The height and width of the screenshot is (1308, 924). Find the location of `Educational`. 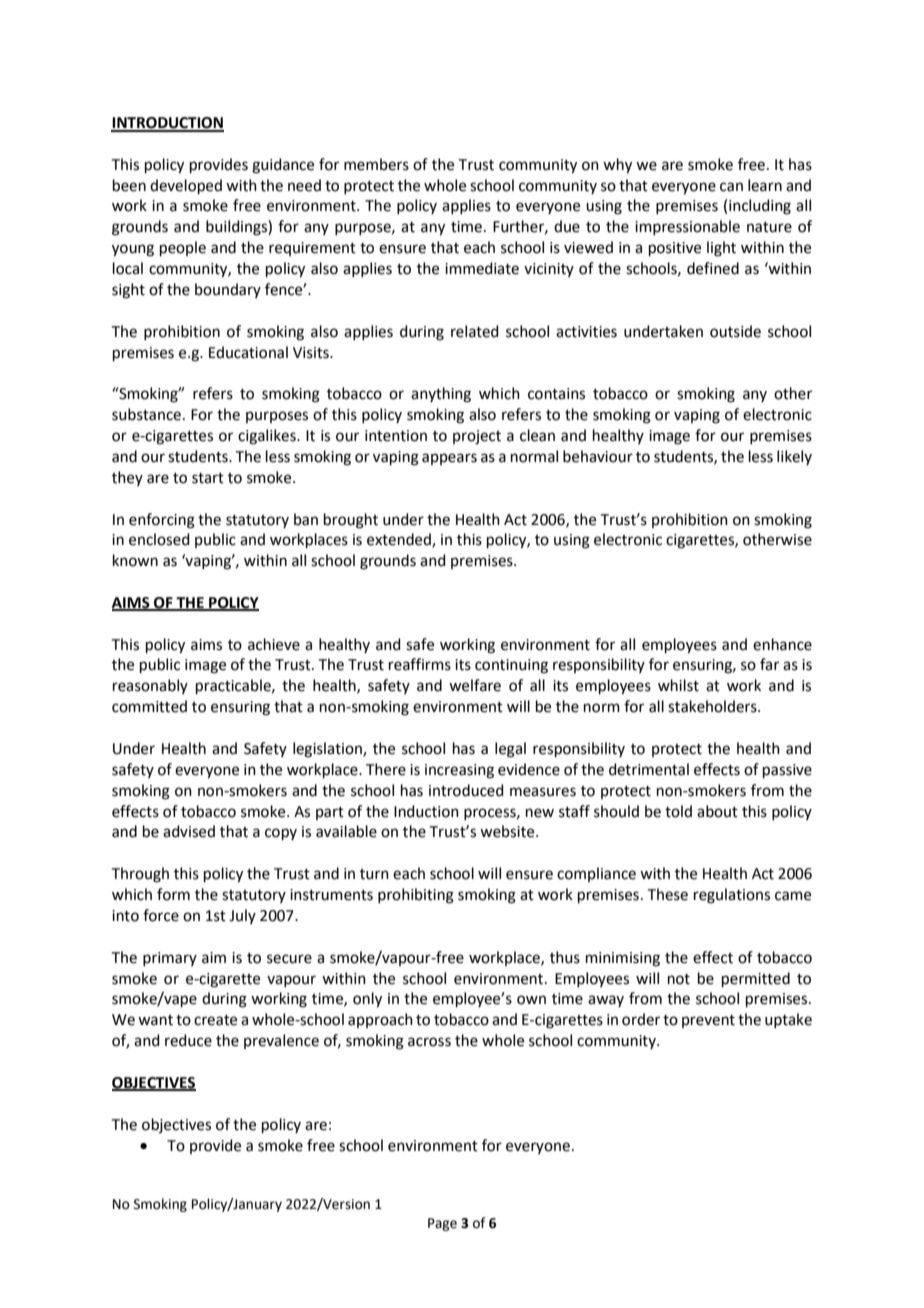

Educational is located at coordinates (248, 352).
